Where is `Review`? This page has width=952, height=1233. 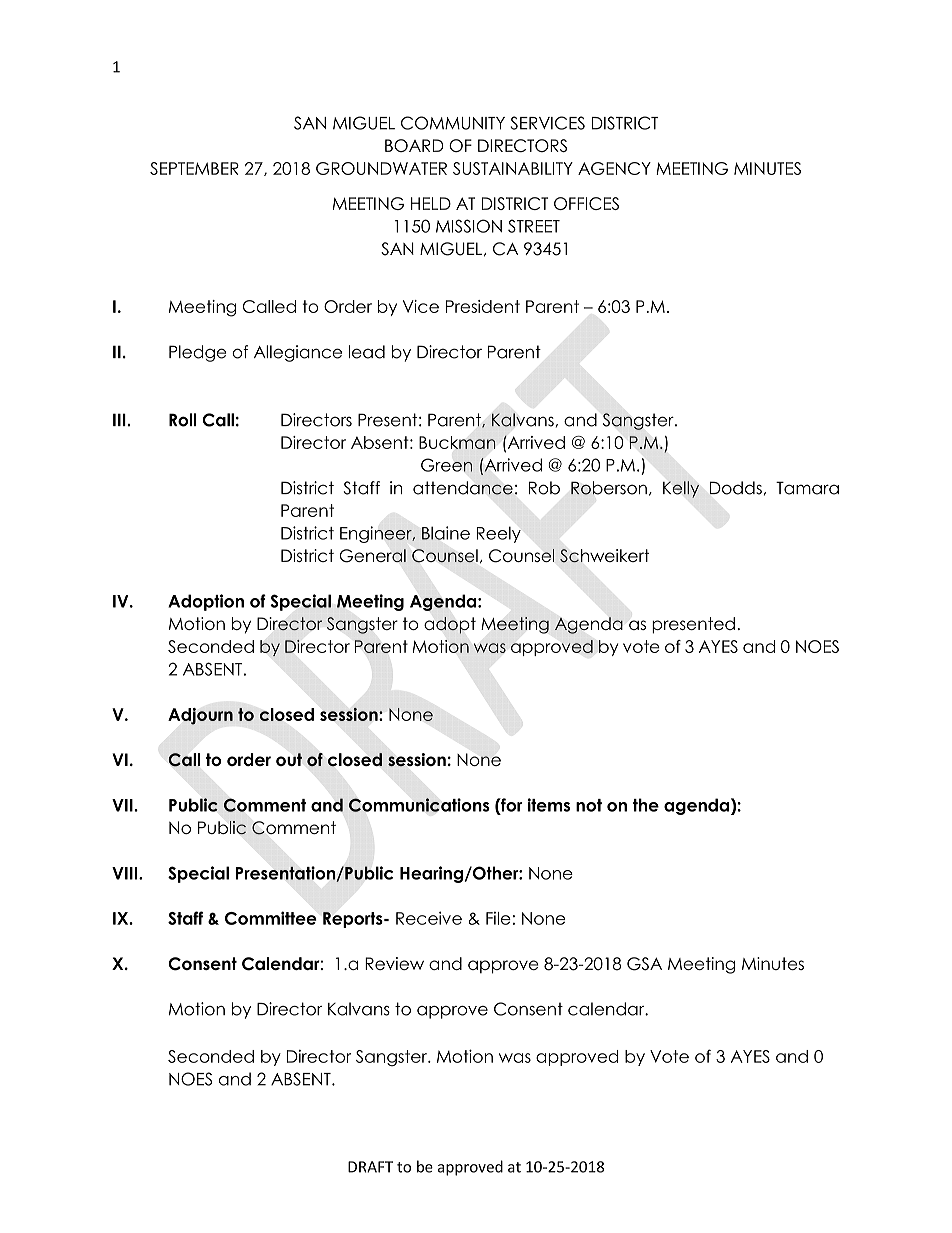 Review is located at coordinates (394, 963).
